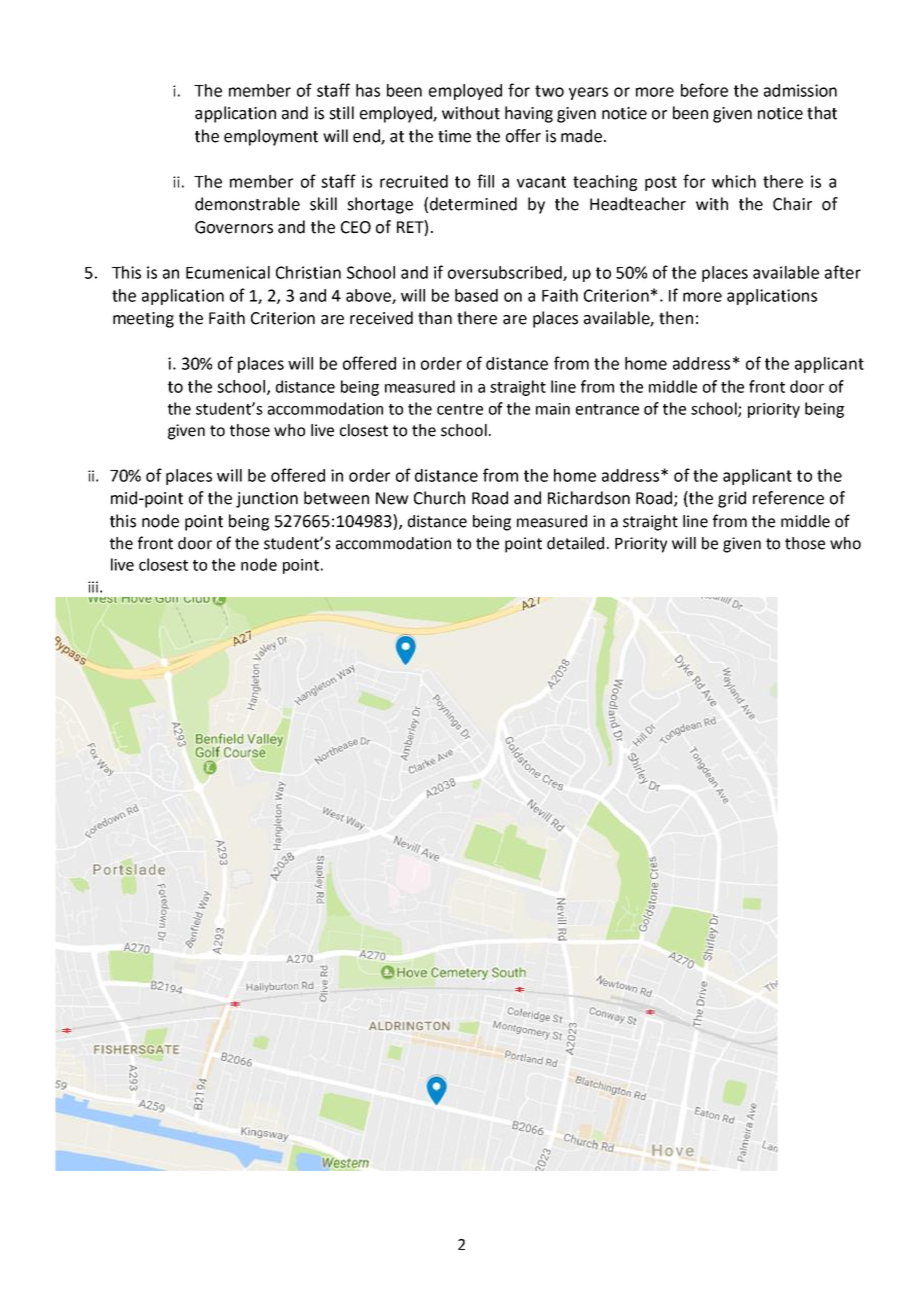 Image resolution: width=924 pixels, height=1308 pixels. What do you see at coordinates (506, 273) in the page?
I see `oversubscribed` at bounding box center [506, 273].
